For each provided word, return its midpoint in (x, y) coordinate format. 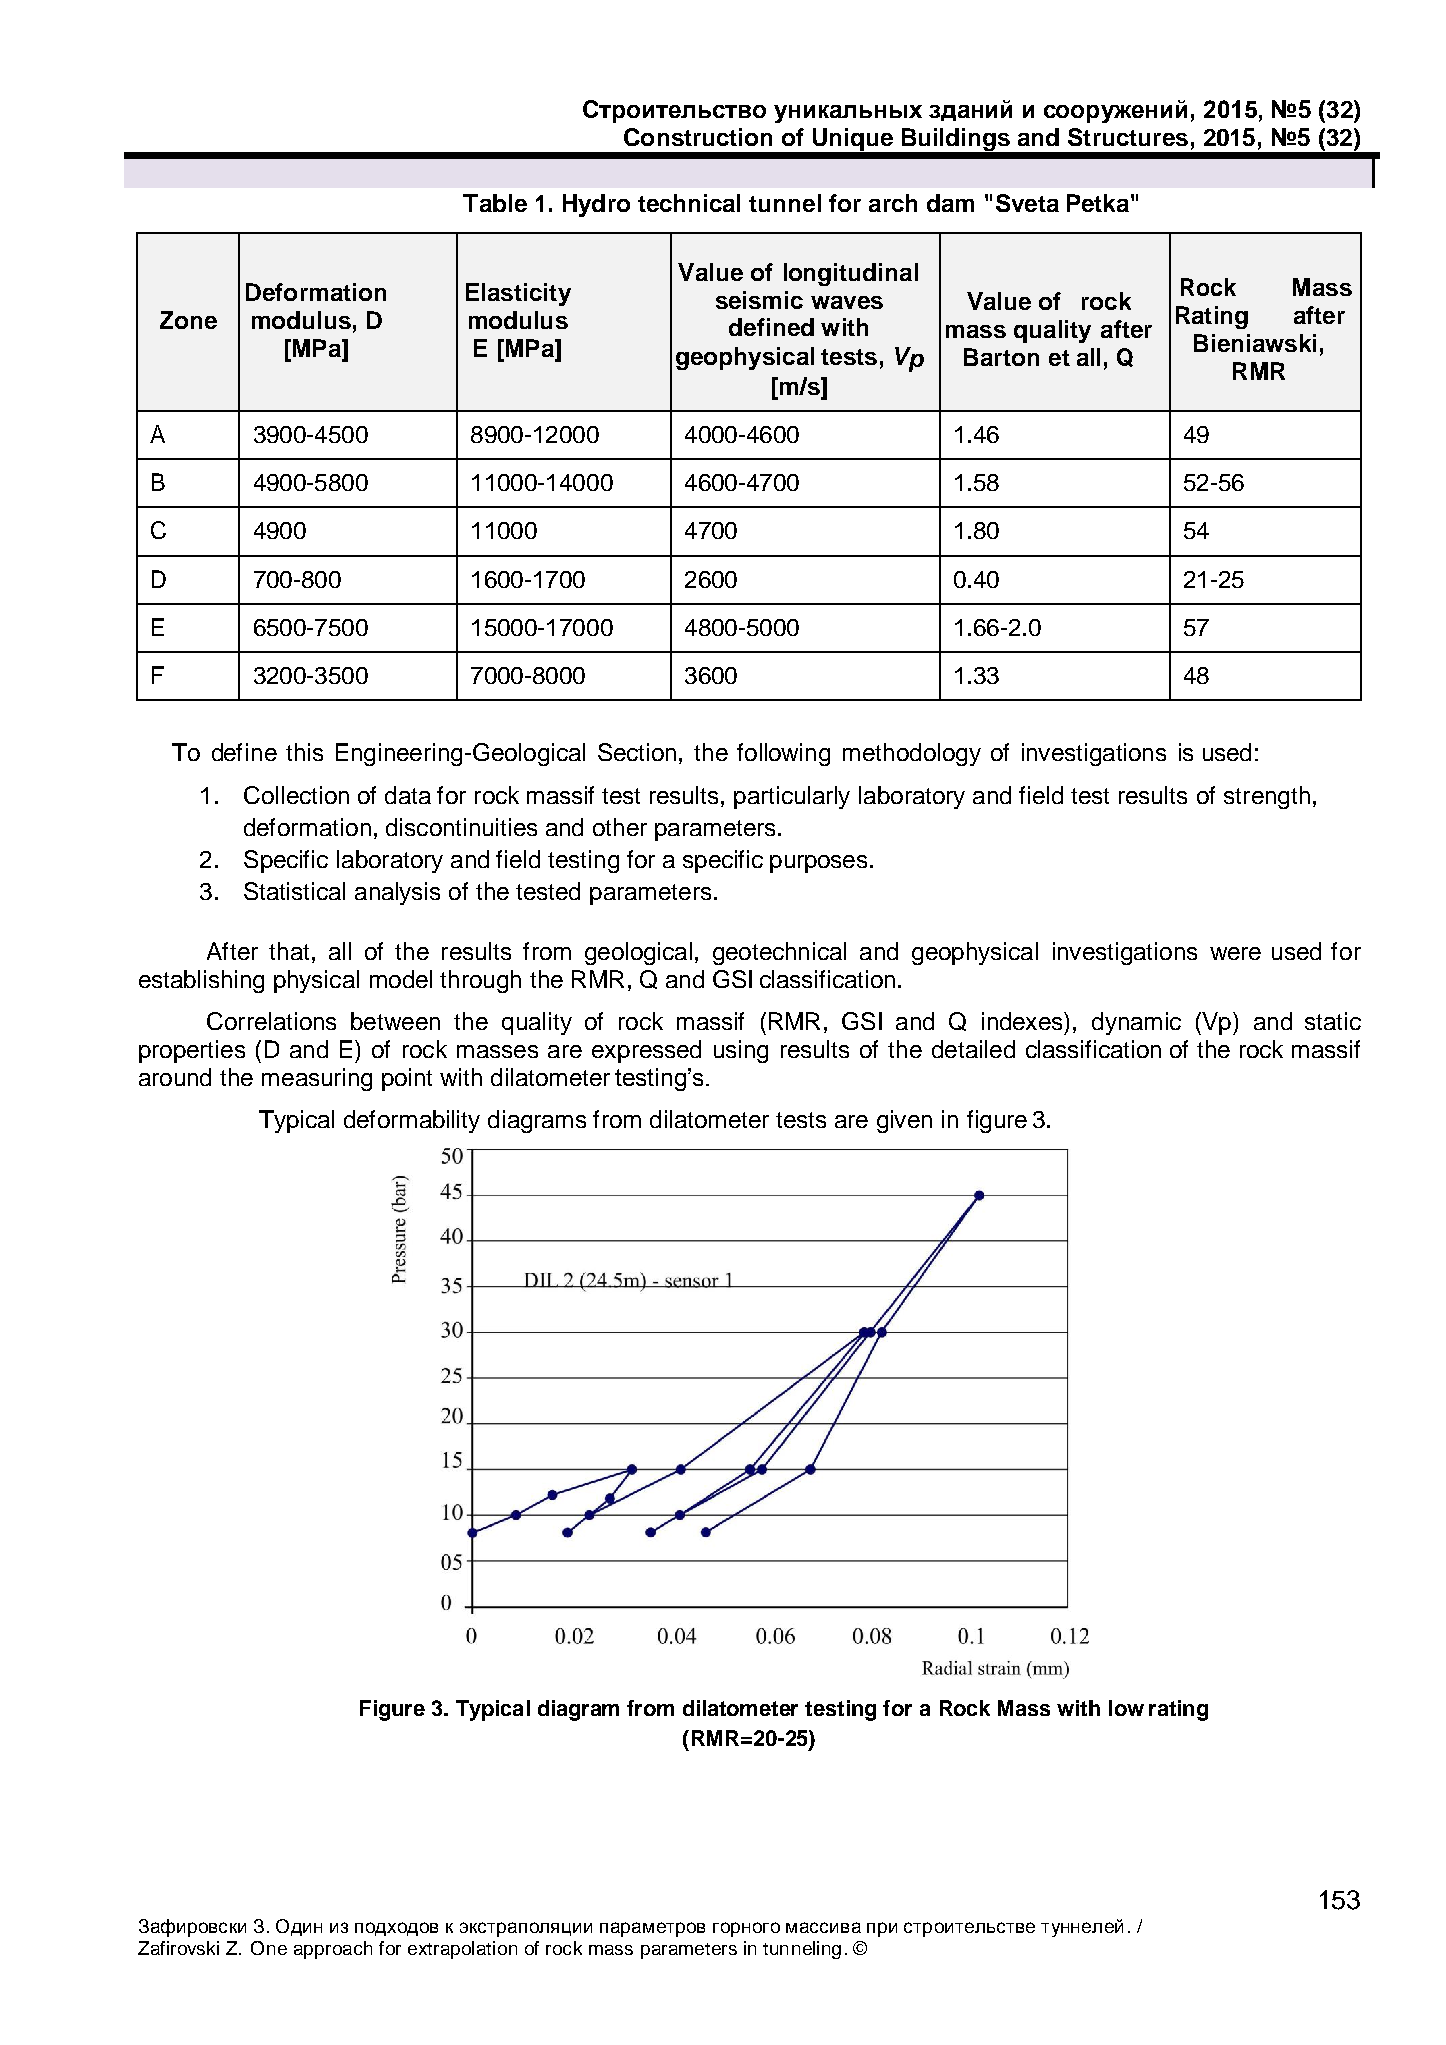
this (304, 752)
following (783, 754)
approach (333, 1950)
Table (495, 203)
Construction (698, 137)
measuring (317, 1079)
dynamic (1136, 1023)
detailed (973, 1049)
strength (1267, 797)
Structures (1128, 137)
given (904, 1121)
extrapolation (462, 1950)
